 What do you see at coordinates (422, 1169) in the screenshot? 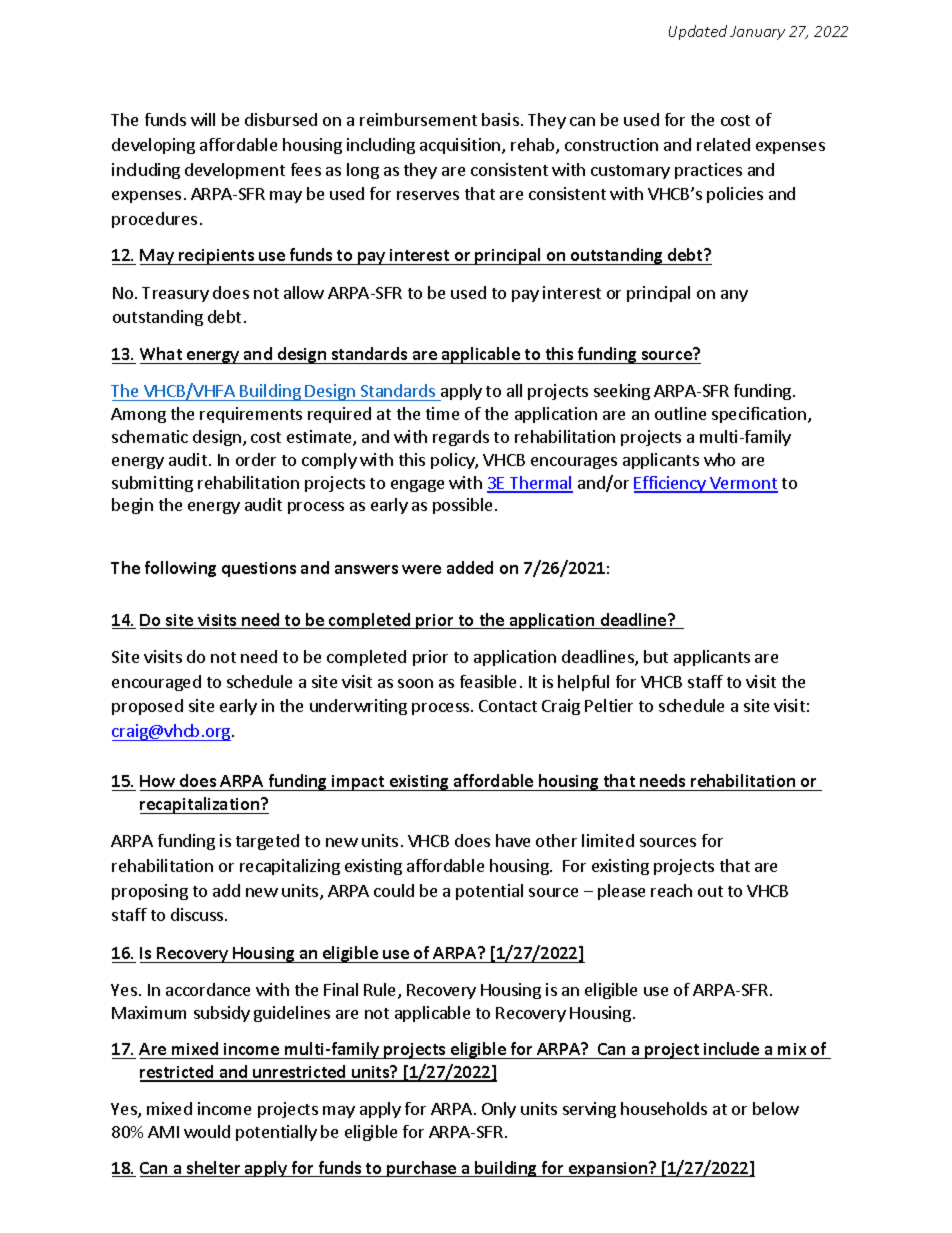
I see `purchase` at bounding box center [422, 1169].
